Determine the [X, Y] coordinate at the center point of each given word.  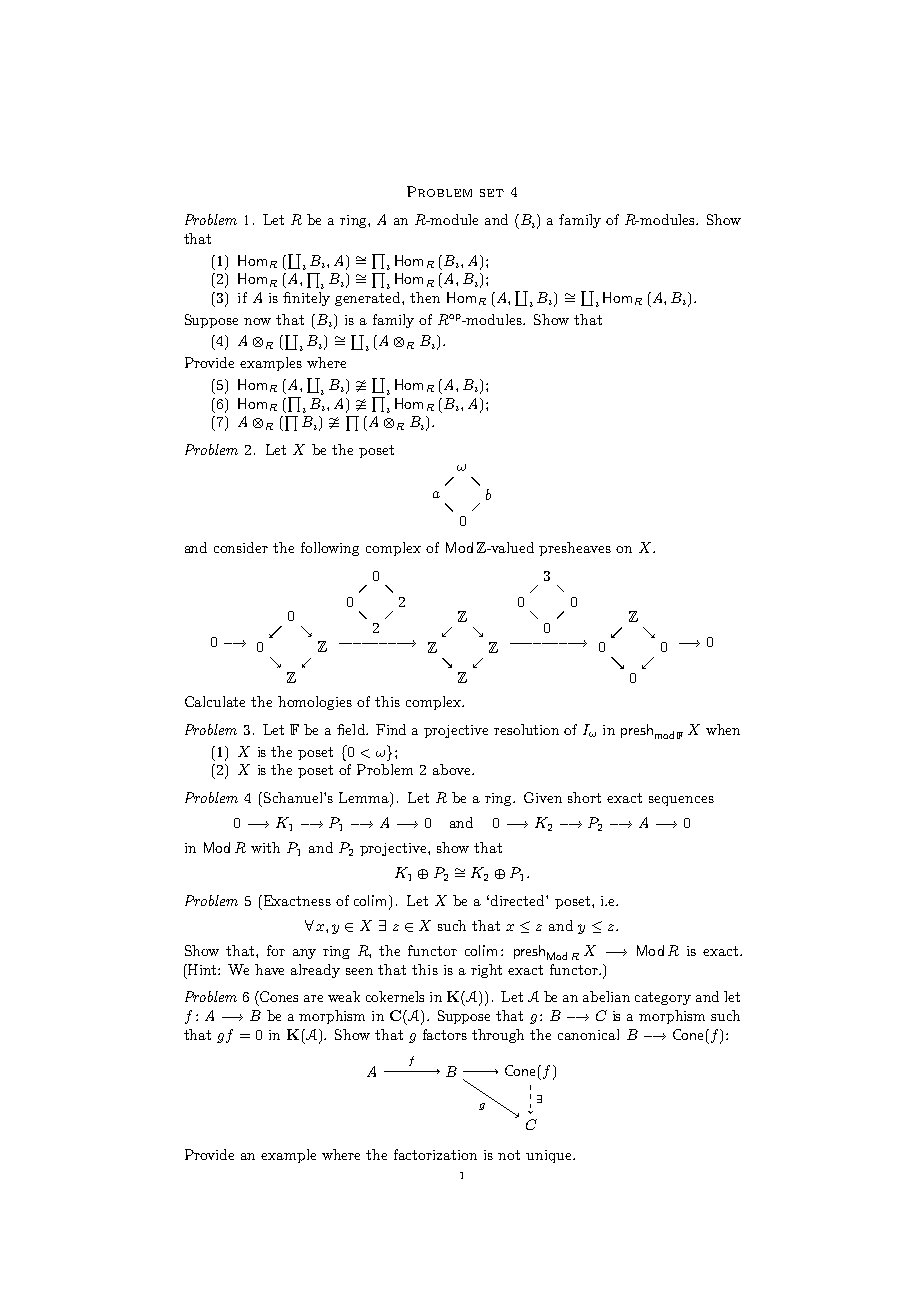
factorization [435, 1154]
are [313, 998]
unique [550, 1156]
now [257, 321]
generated [369, 299]
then [425, 297]
